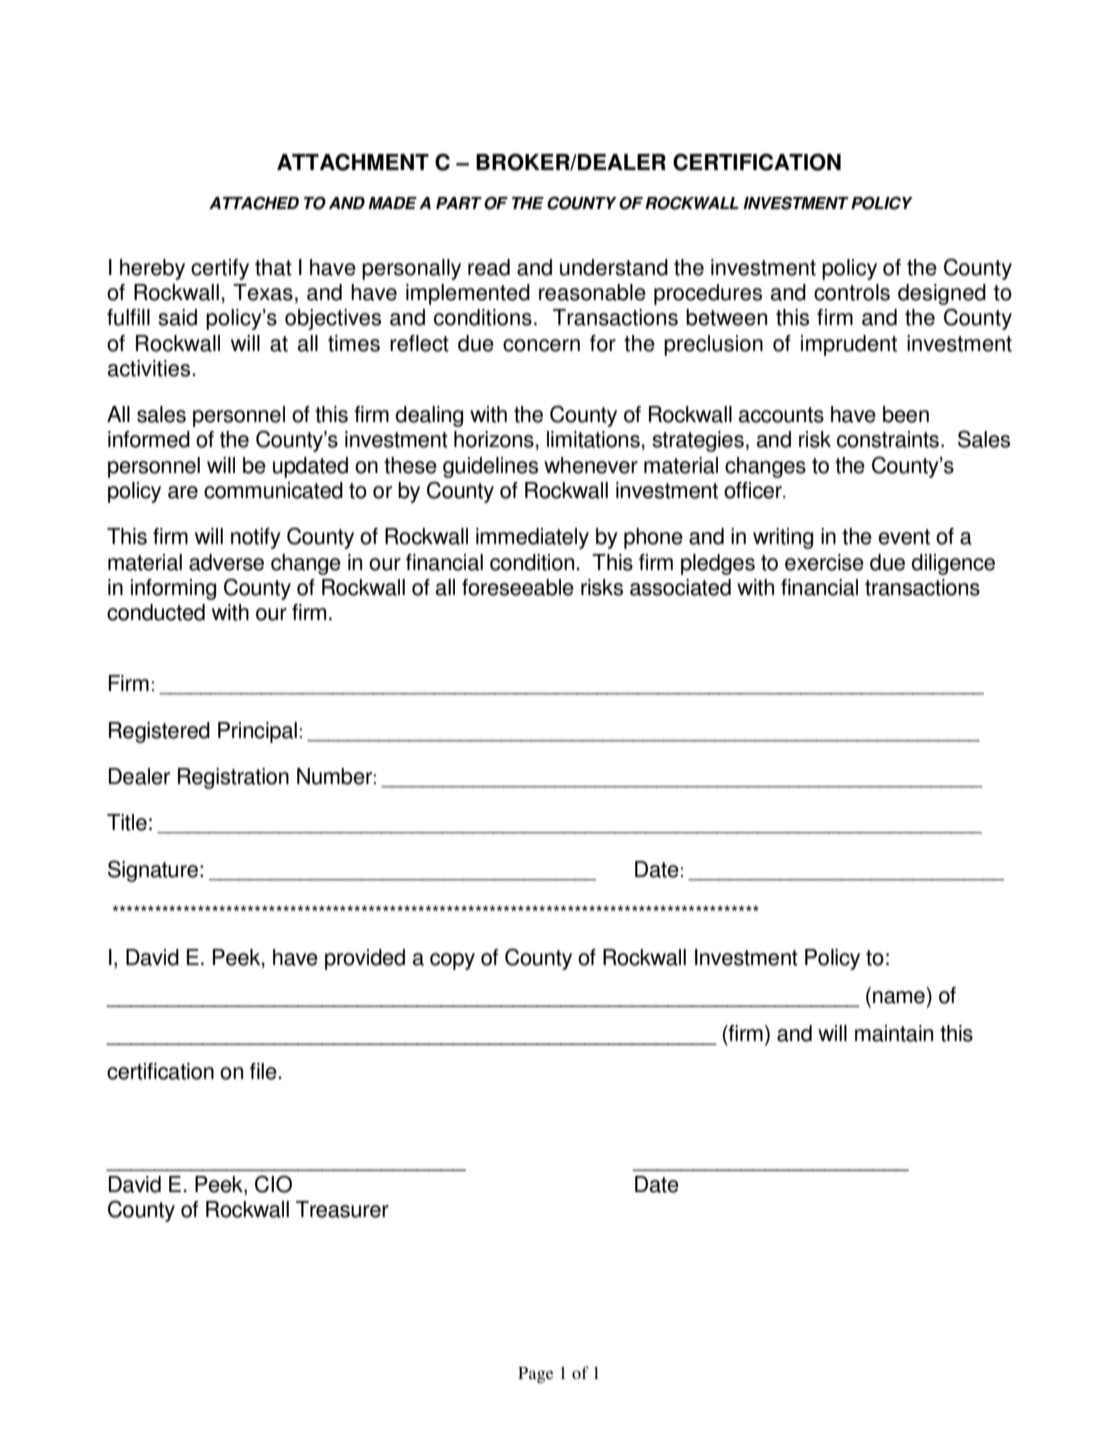  What do you see at coordinates (183, 492) in the document?
I see `are` at bounding box center [183, 492].
